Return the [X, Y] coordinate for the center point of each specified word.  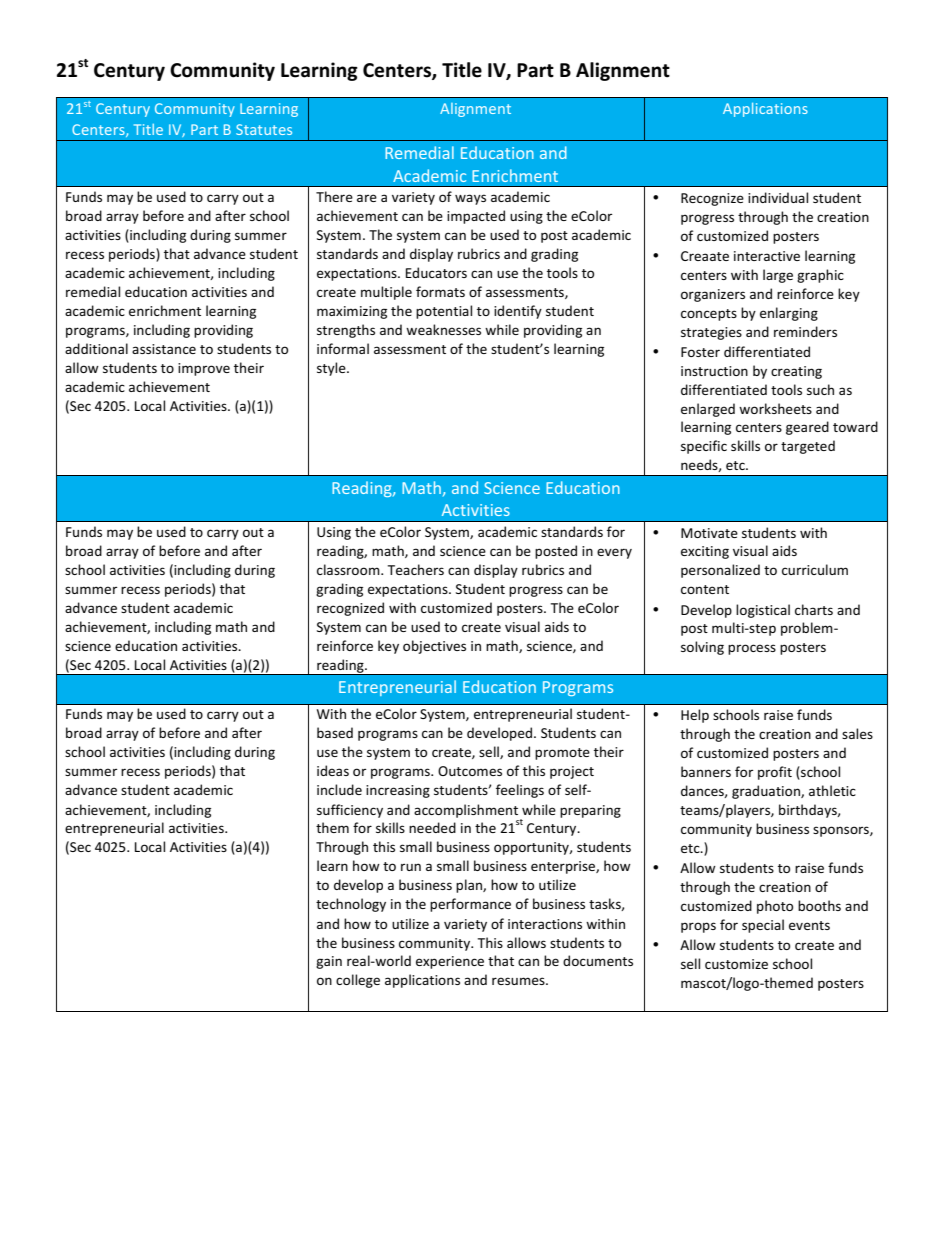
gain [329, 962]
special [763, 926]
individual [778, 197]
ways [470, 199]
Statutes [264, 129]
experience [450, 962]
